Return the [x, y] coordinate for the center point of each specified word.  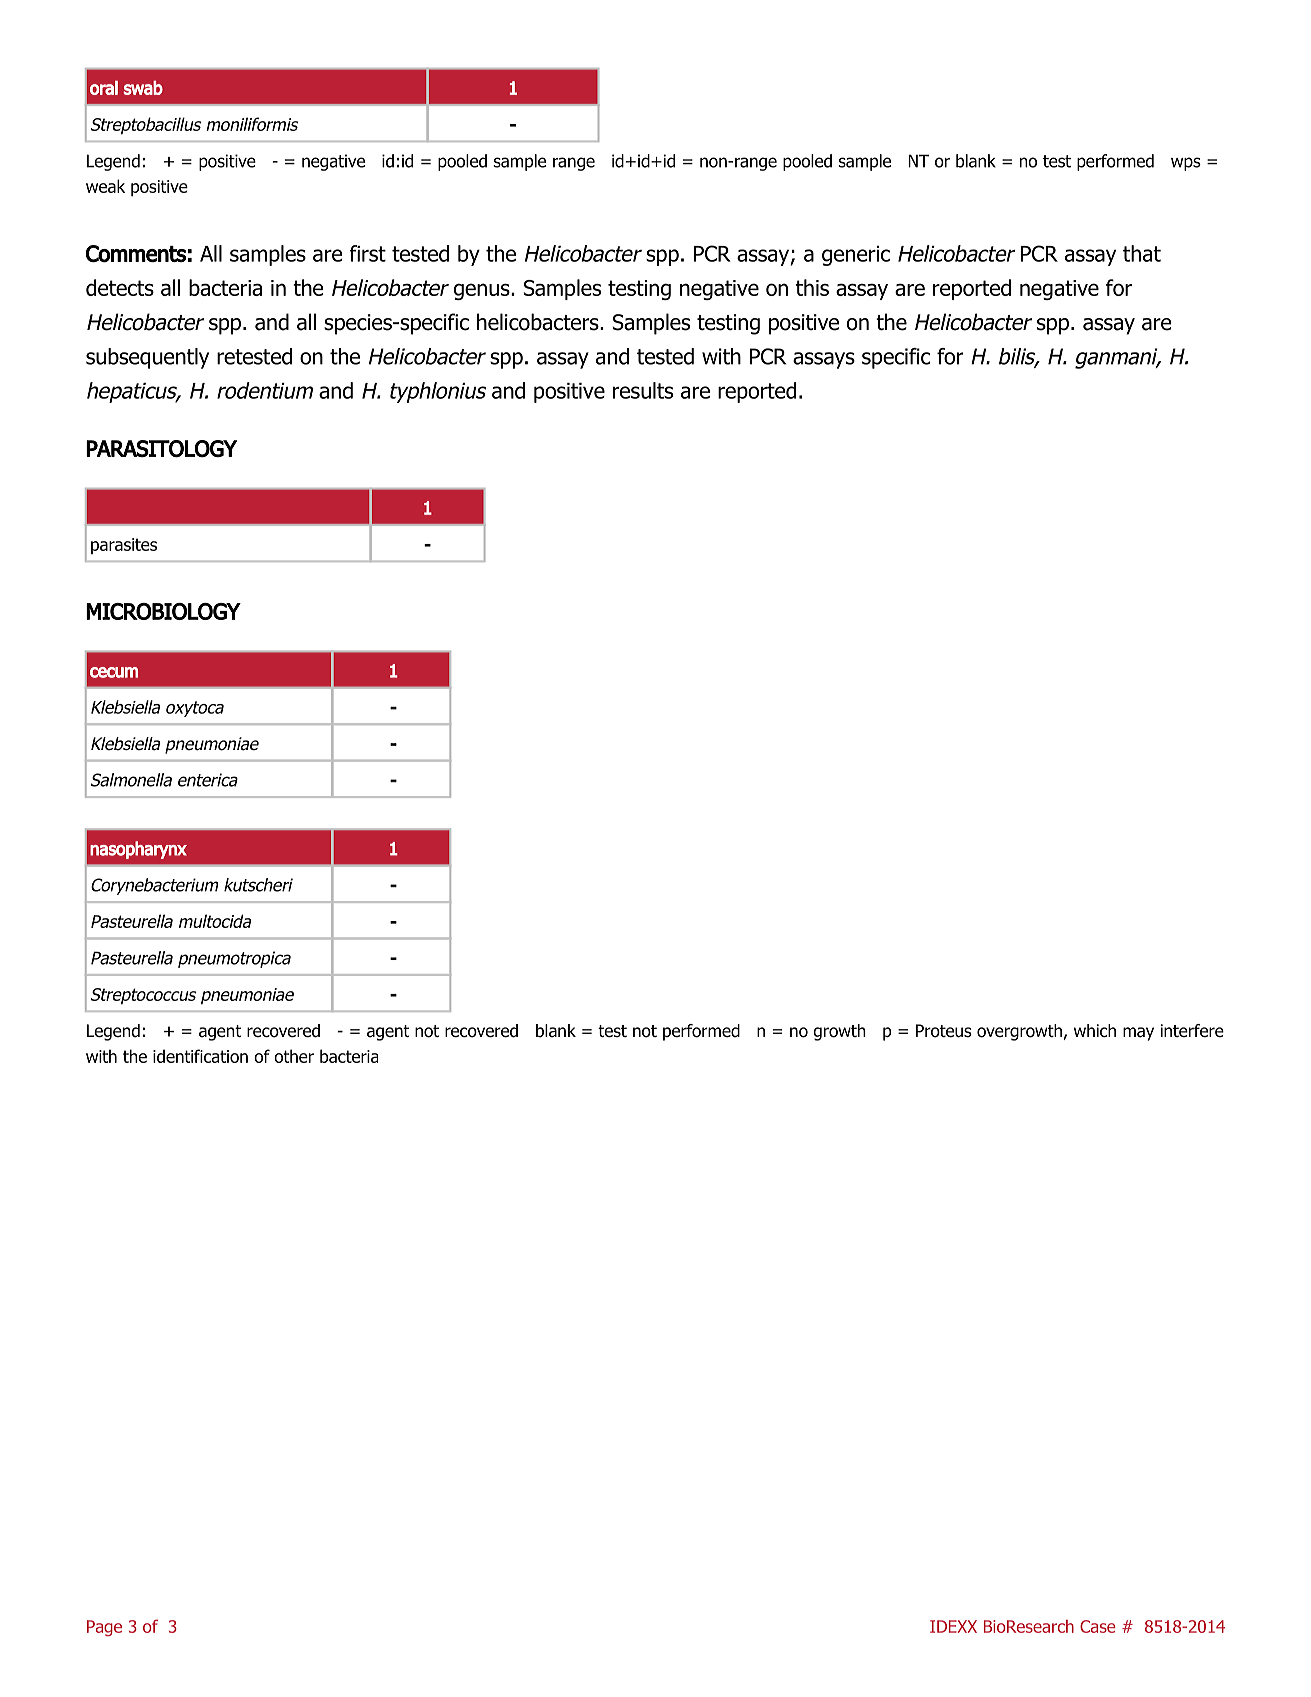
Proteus [944, 1031]
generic [856, 256]
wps [1186, 164]
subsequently [147, 358]
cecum [114, 672]
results [643, 390]
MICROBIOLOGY [163, 611]
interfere [1192, 1031]
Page [104, 1628]
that [1142, 253]
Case [1098, 1626]
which [1095, 1030]
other [294, 1056]
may [1138, 1034]
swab [143, 88]
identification [200, 1056]
